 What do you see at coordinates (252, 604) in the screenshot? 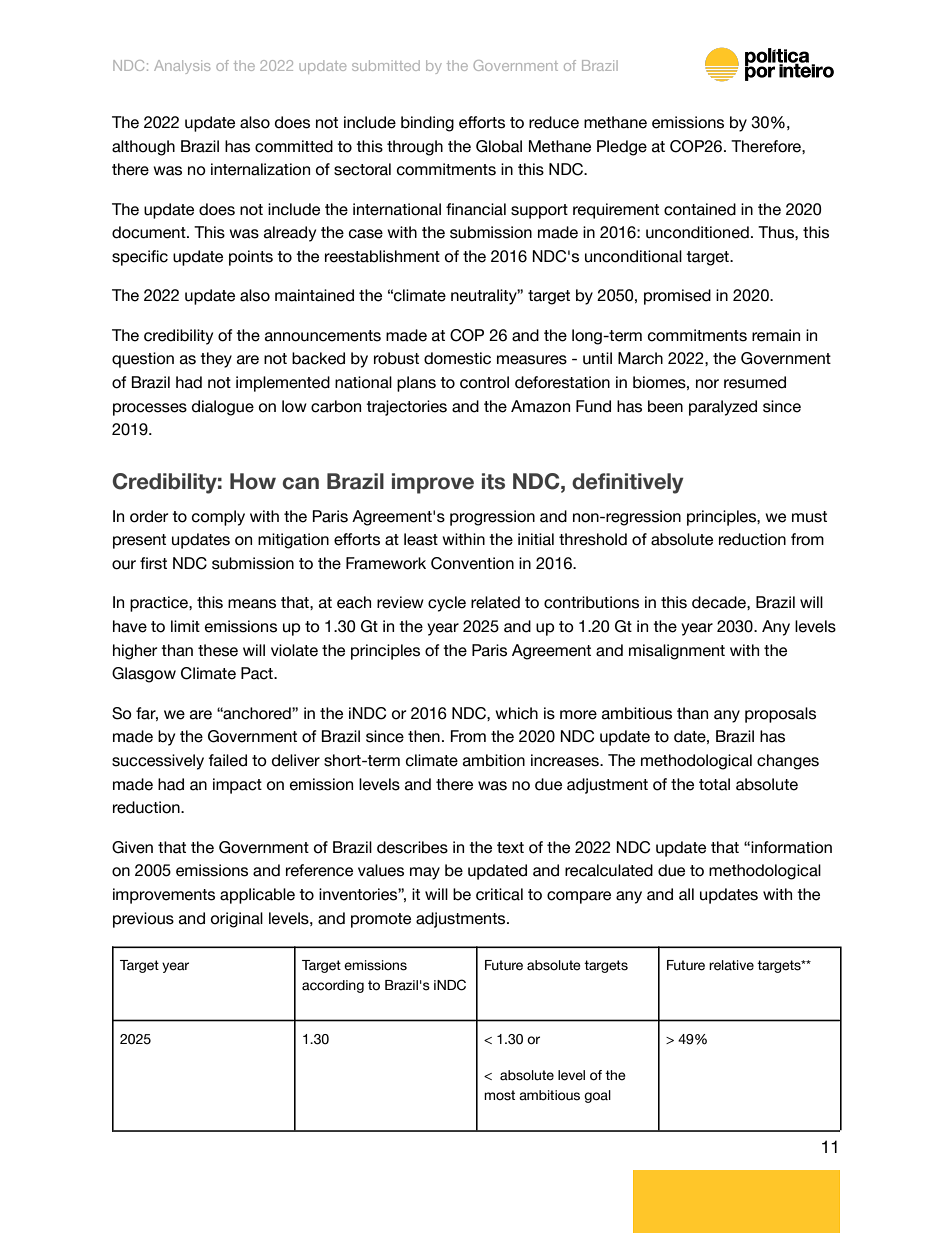
I see `means` at bounding box center [252, 604].
